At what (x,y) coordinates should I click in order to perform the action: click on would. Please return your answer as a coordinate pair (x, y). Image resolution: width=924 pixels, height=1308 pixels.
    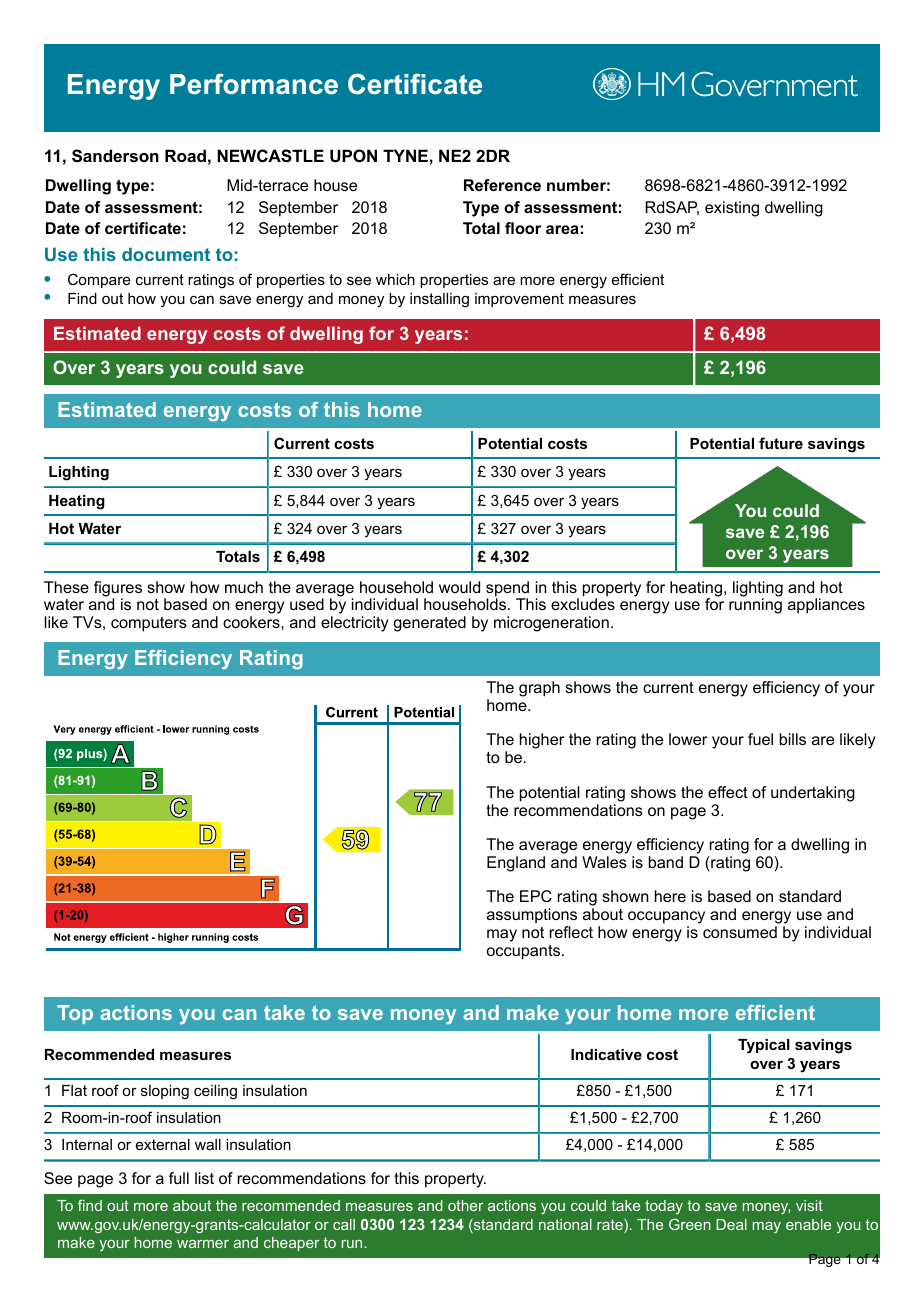
    Looking at the image, I should click on (459, 587).
